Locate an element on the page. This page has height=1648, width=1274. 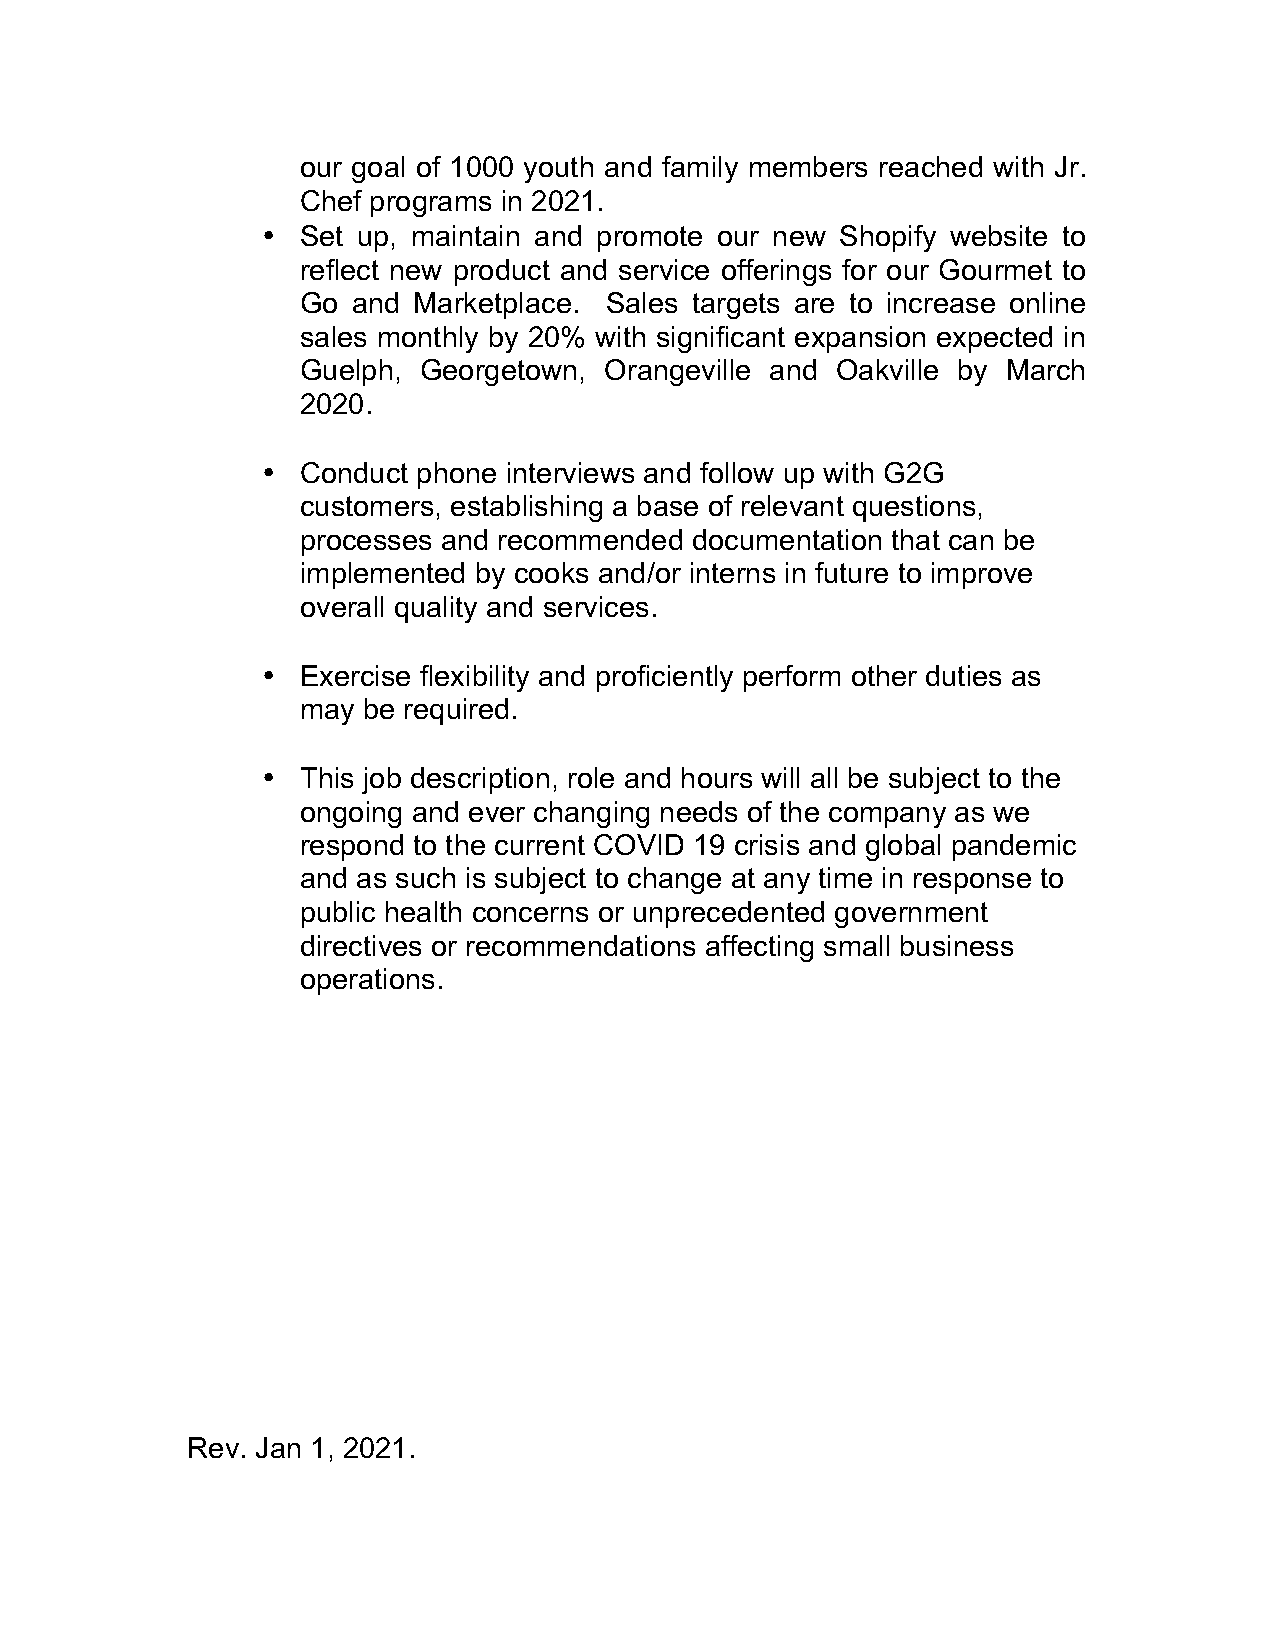
ongoing is located at coordinates (351, 814).
